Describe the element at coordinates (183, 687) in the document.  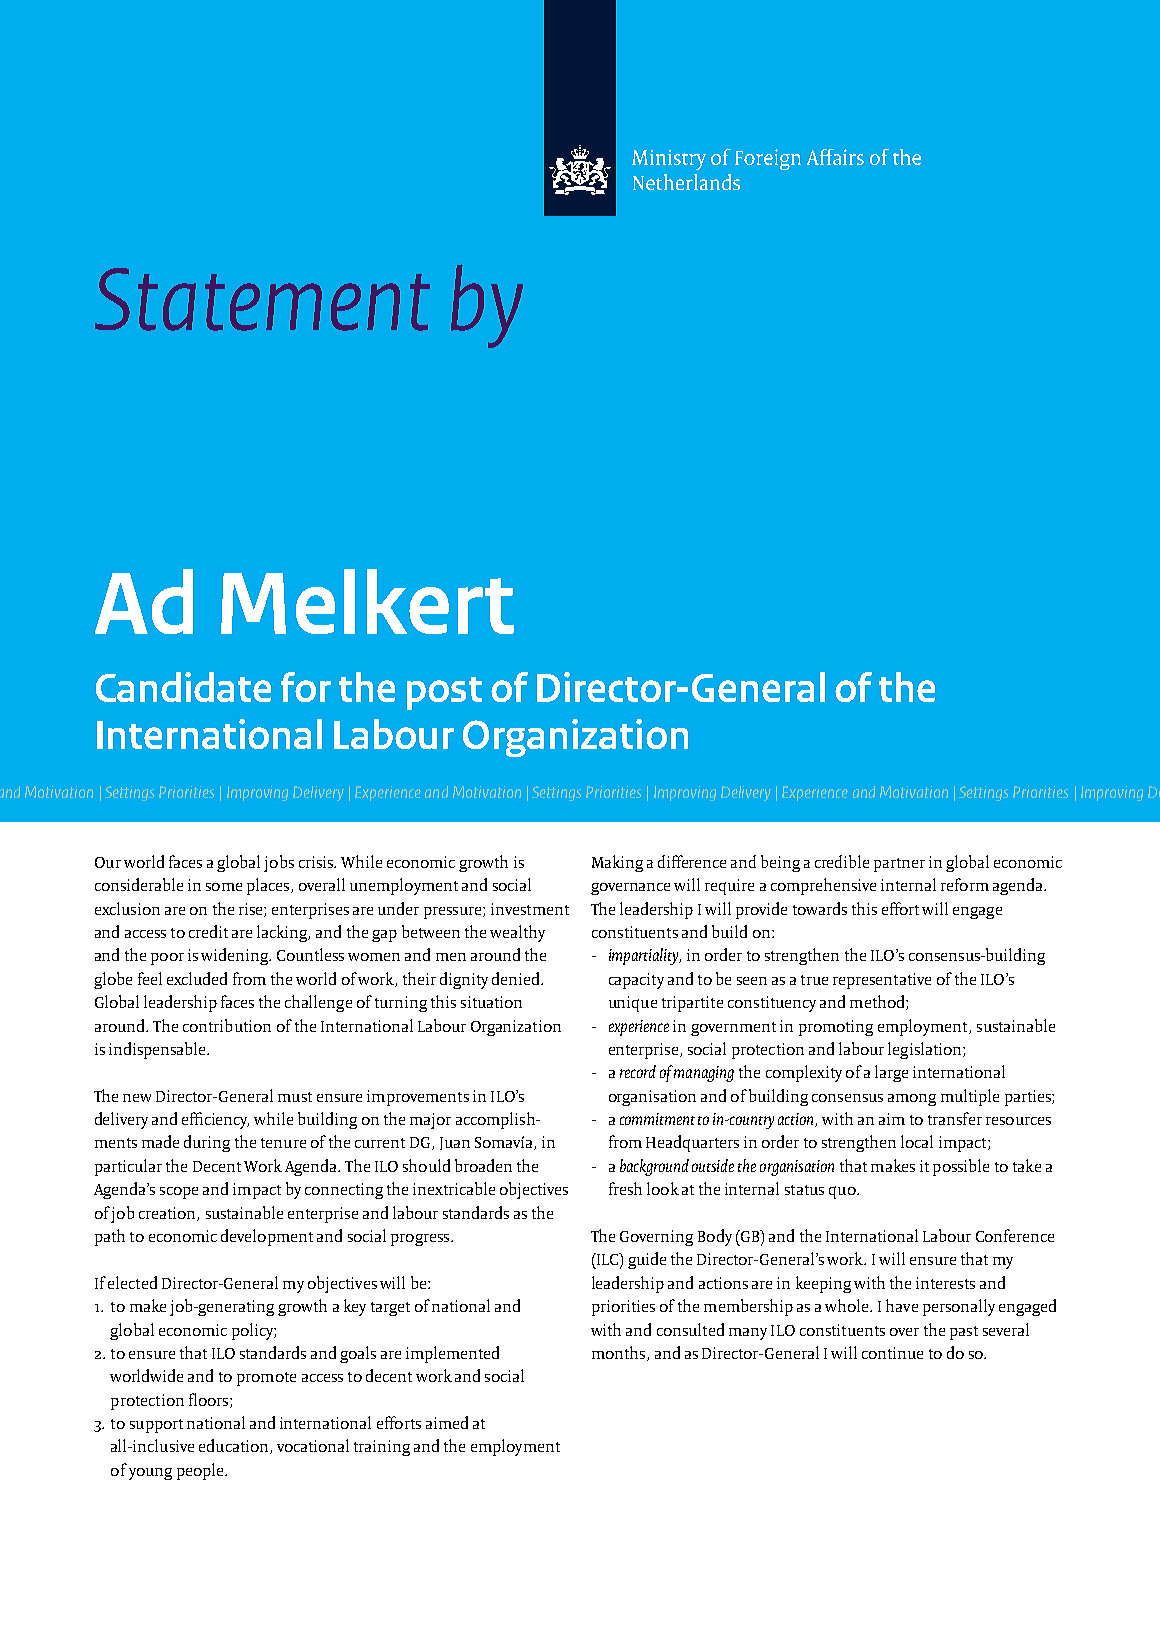
I see `Candidate` at that location.
